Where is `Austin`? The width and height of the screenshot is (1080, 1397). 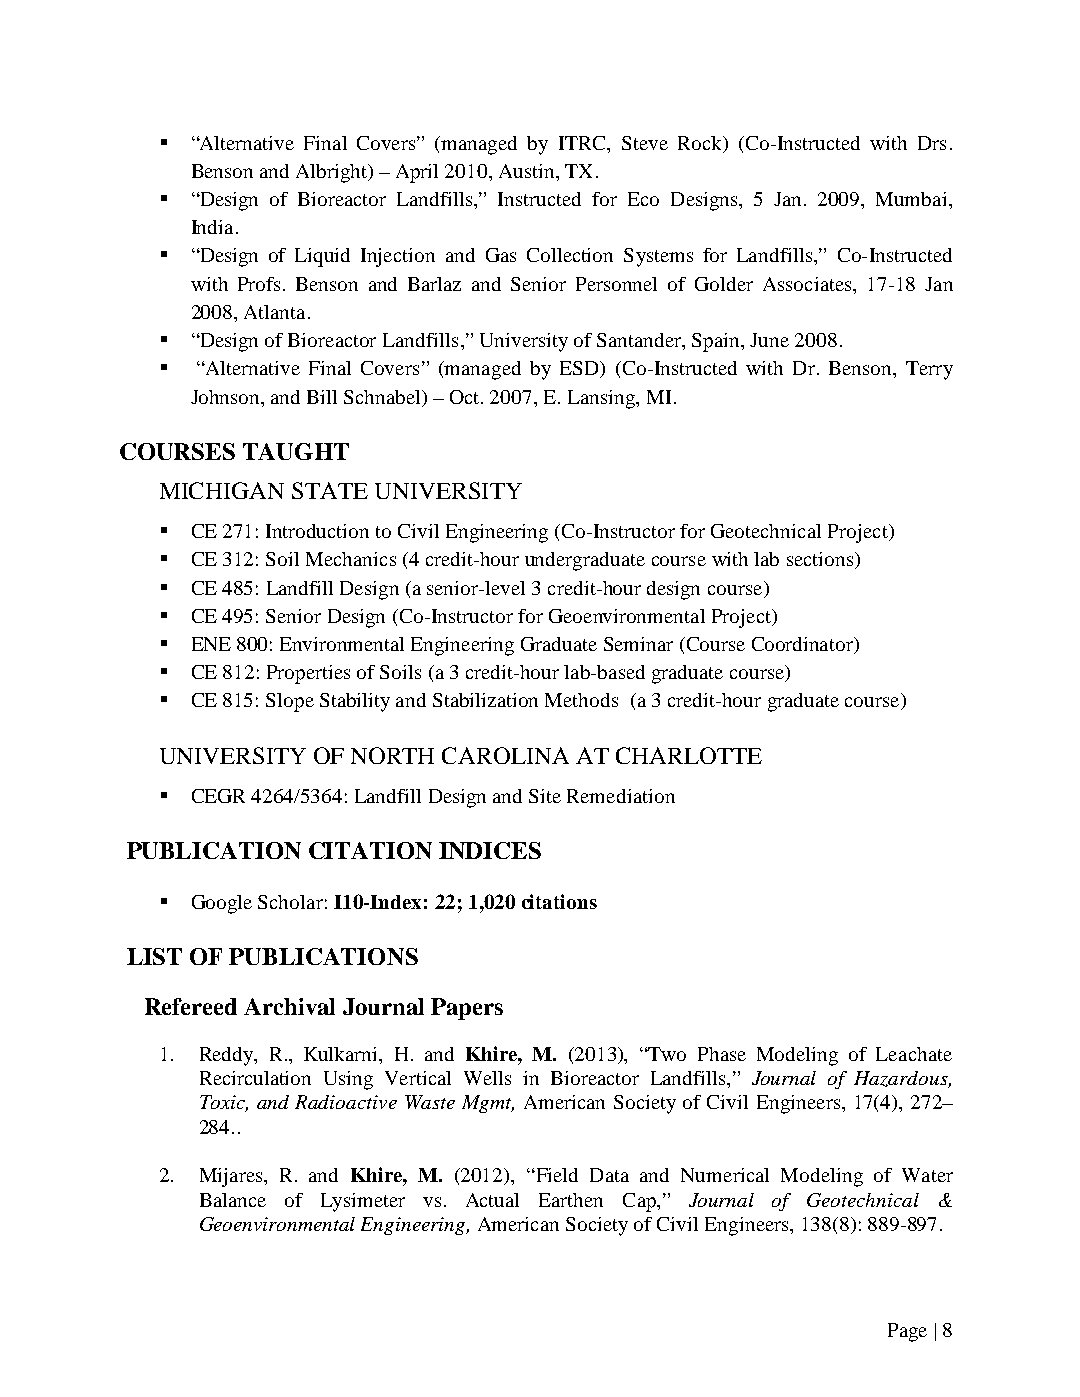 Austin is located at coordinates (528, 171).
